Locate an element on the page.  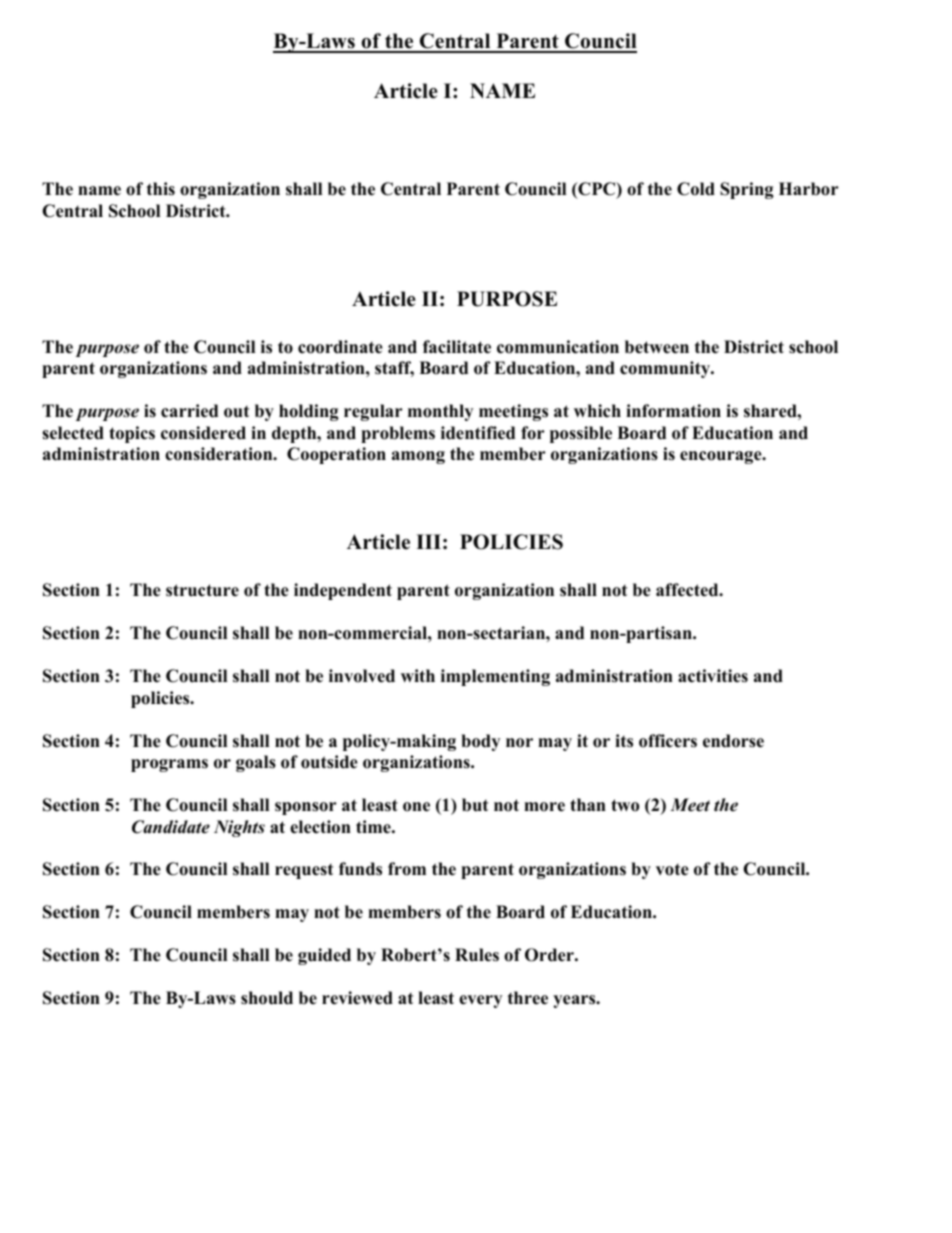
facilitate is located at coordinates (457, 347).
